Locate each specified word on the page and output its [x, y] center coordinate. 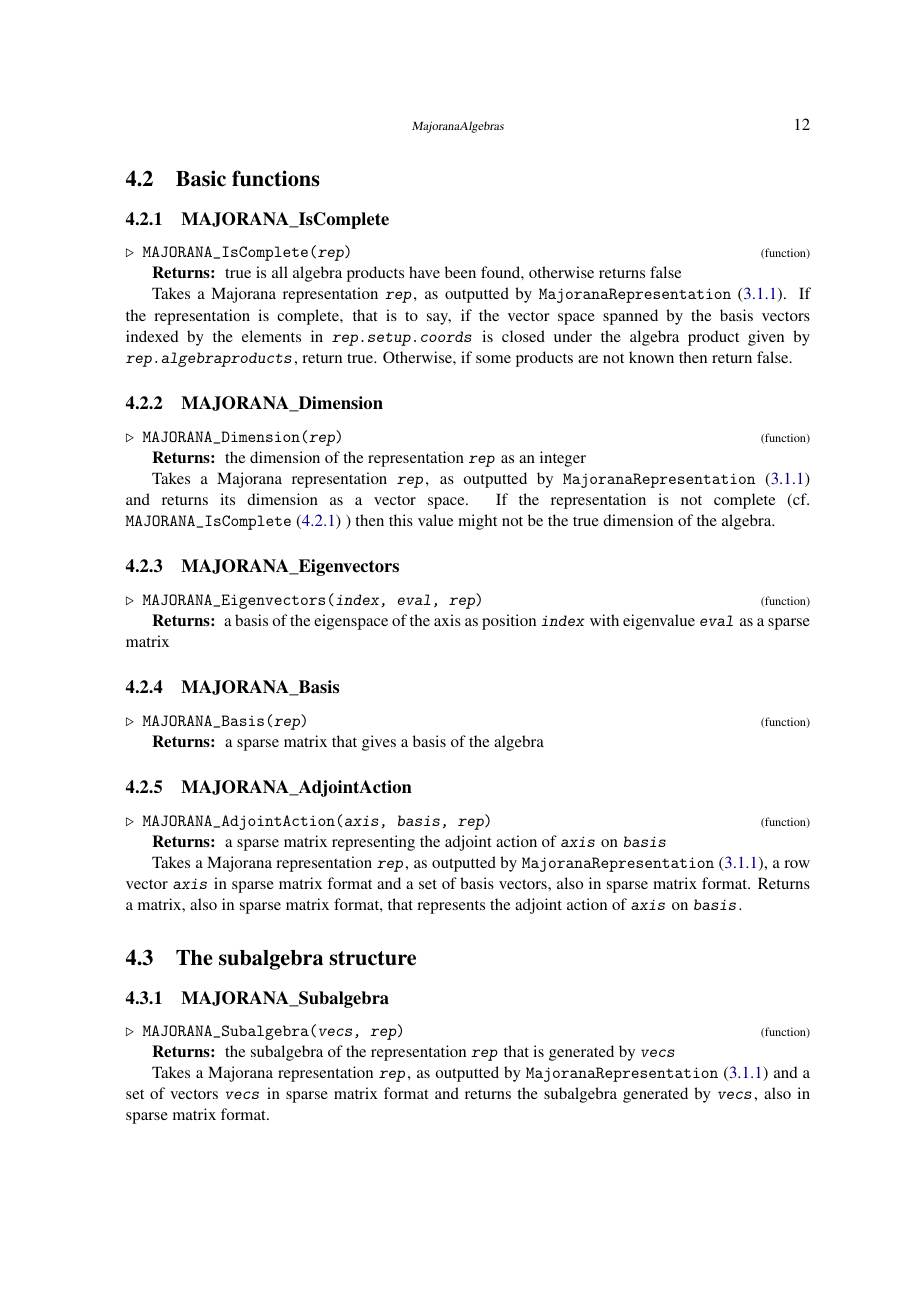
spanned [630, 317]
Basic [201, 178]
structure [372, 958]
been [460, 272]
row [797, 864]
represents [451, 907]
